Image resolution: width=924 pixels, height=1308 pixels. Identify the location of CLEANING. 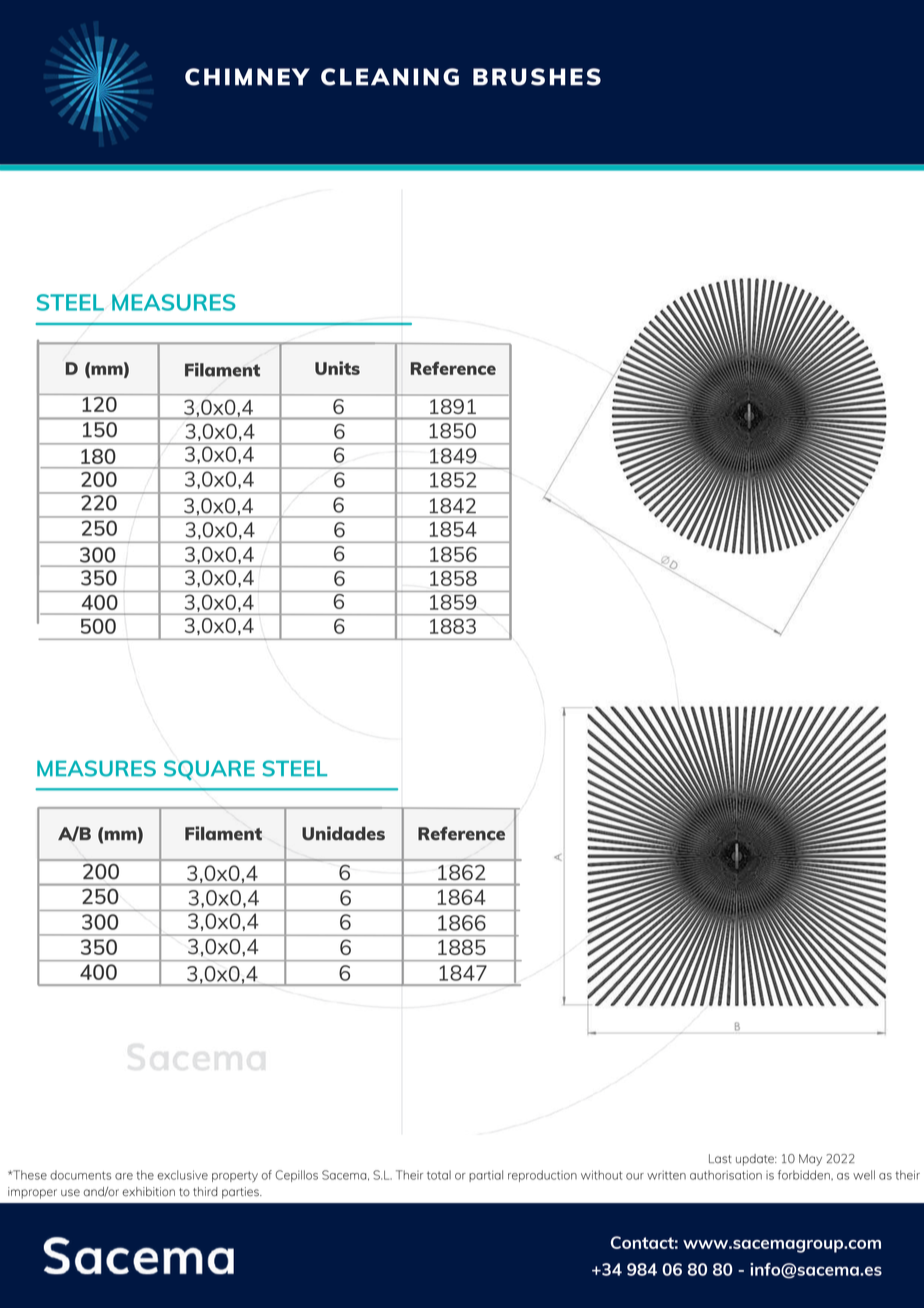
(390, 77).
